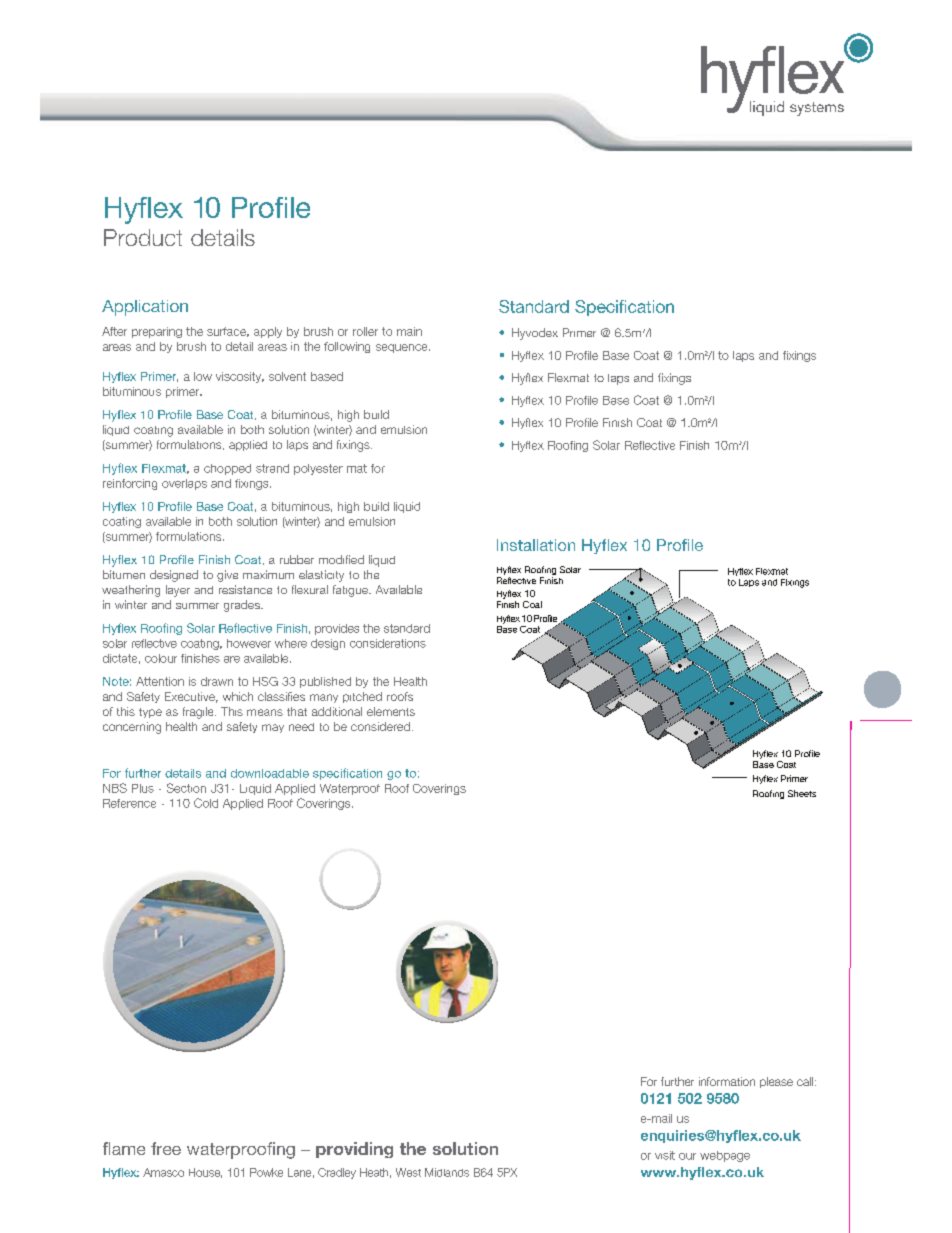 This screenshot has height=1233, width=952. What do you see at coordinates (536, 545) in the screenshot?
I see `Installation` at bounding box center [536, 545].
